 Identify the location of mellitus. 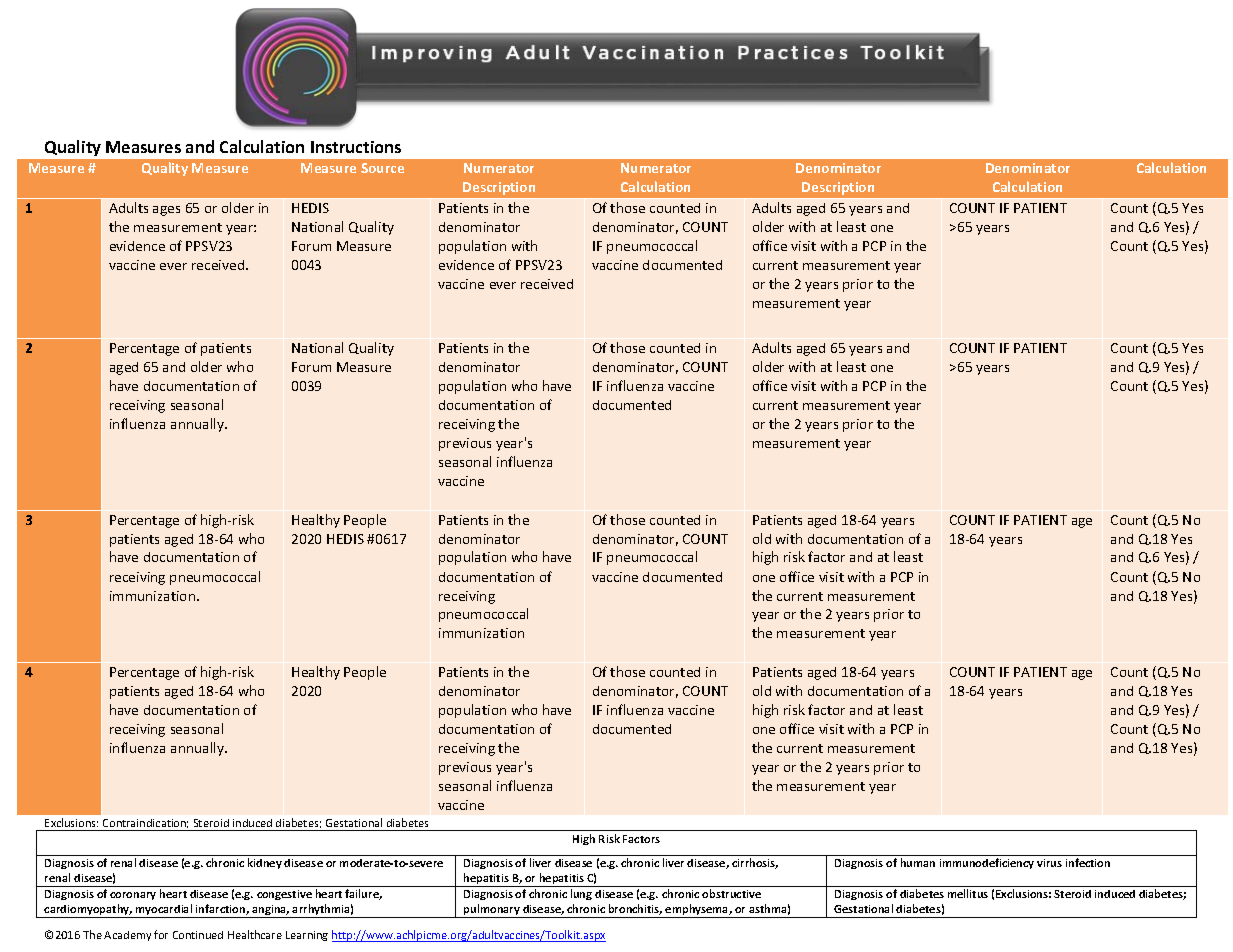
(968, 893).
